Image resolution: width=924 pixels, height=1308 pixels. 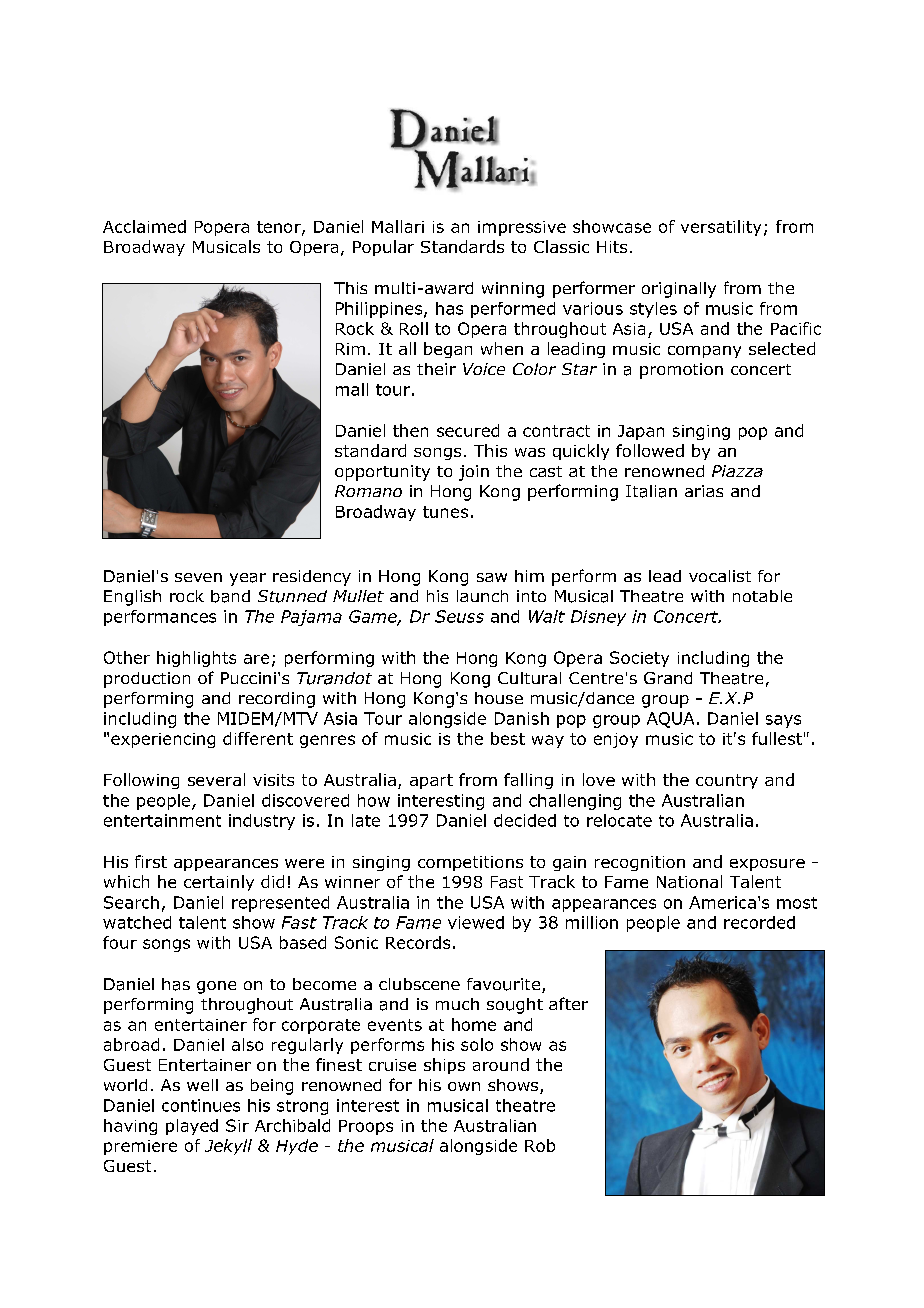 I want to click on competitions, so click(x=470, y=863).
